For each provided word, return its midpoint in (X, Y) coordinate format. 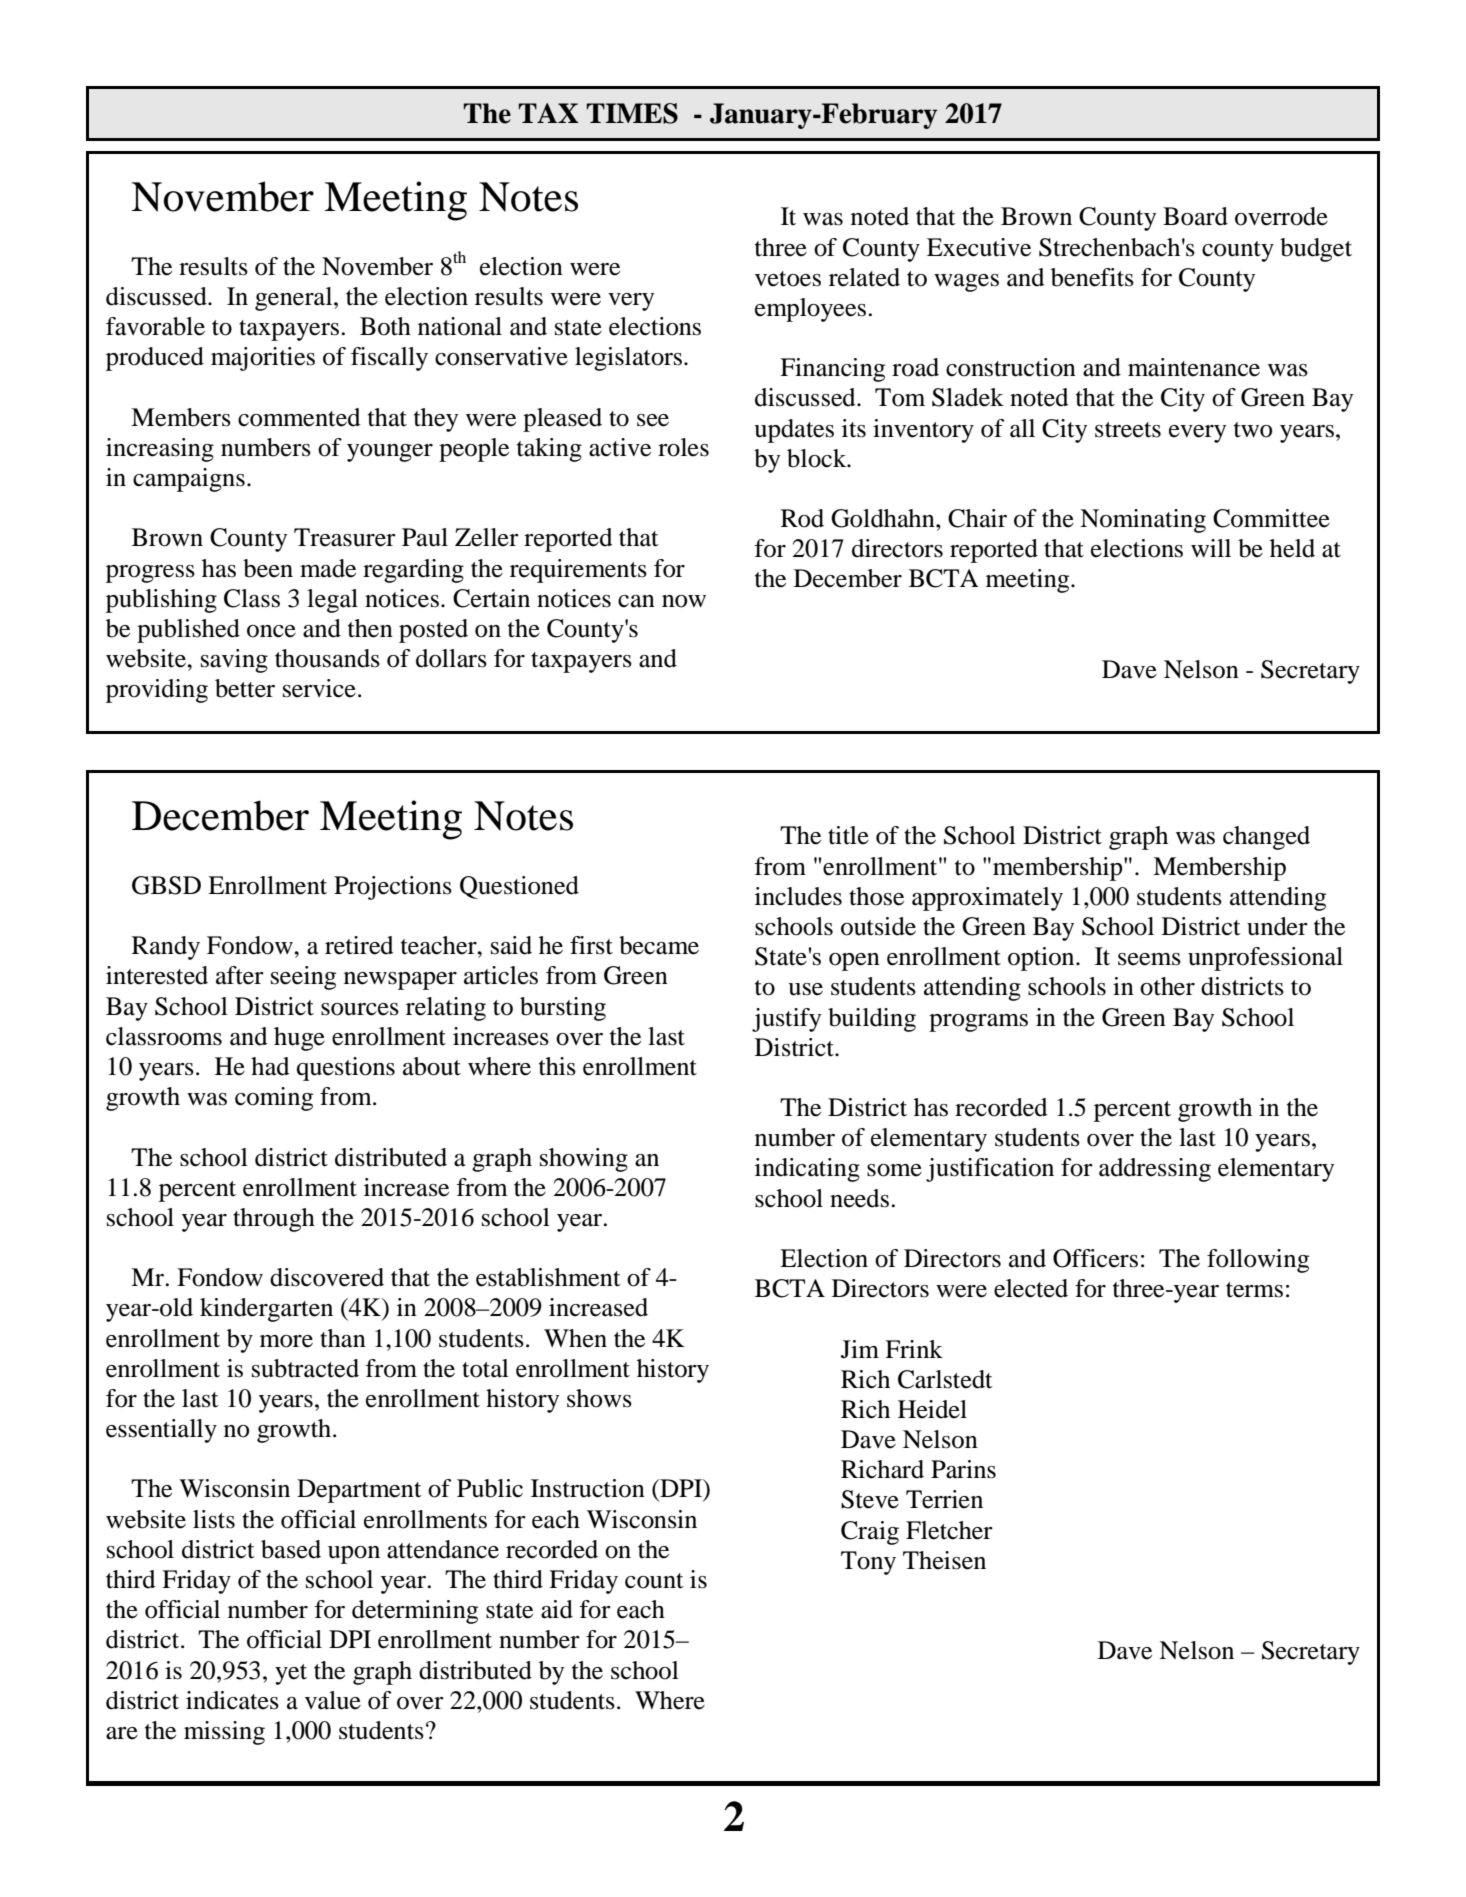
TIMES (632, 113)
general (295, 299)
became (659, 945)
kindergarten (266, 1310)
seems (1149, 959)
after (240, 975)
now (684, 601)
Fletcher (949, 1530)
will (1211, 548)
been (268, 568)
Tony (868, 1563)
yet (291, 1674)
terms (1254, 1290)
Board (1195, 216)
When (575, 1338)
